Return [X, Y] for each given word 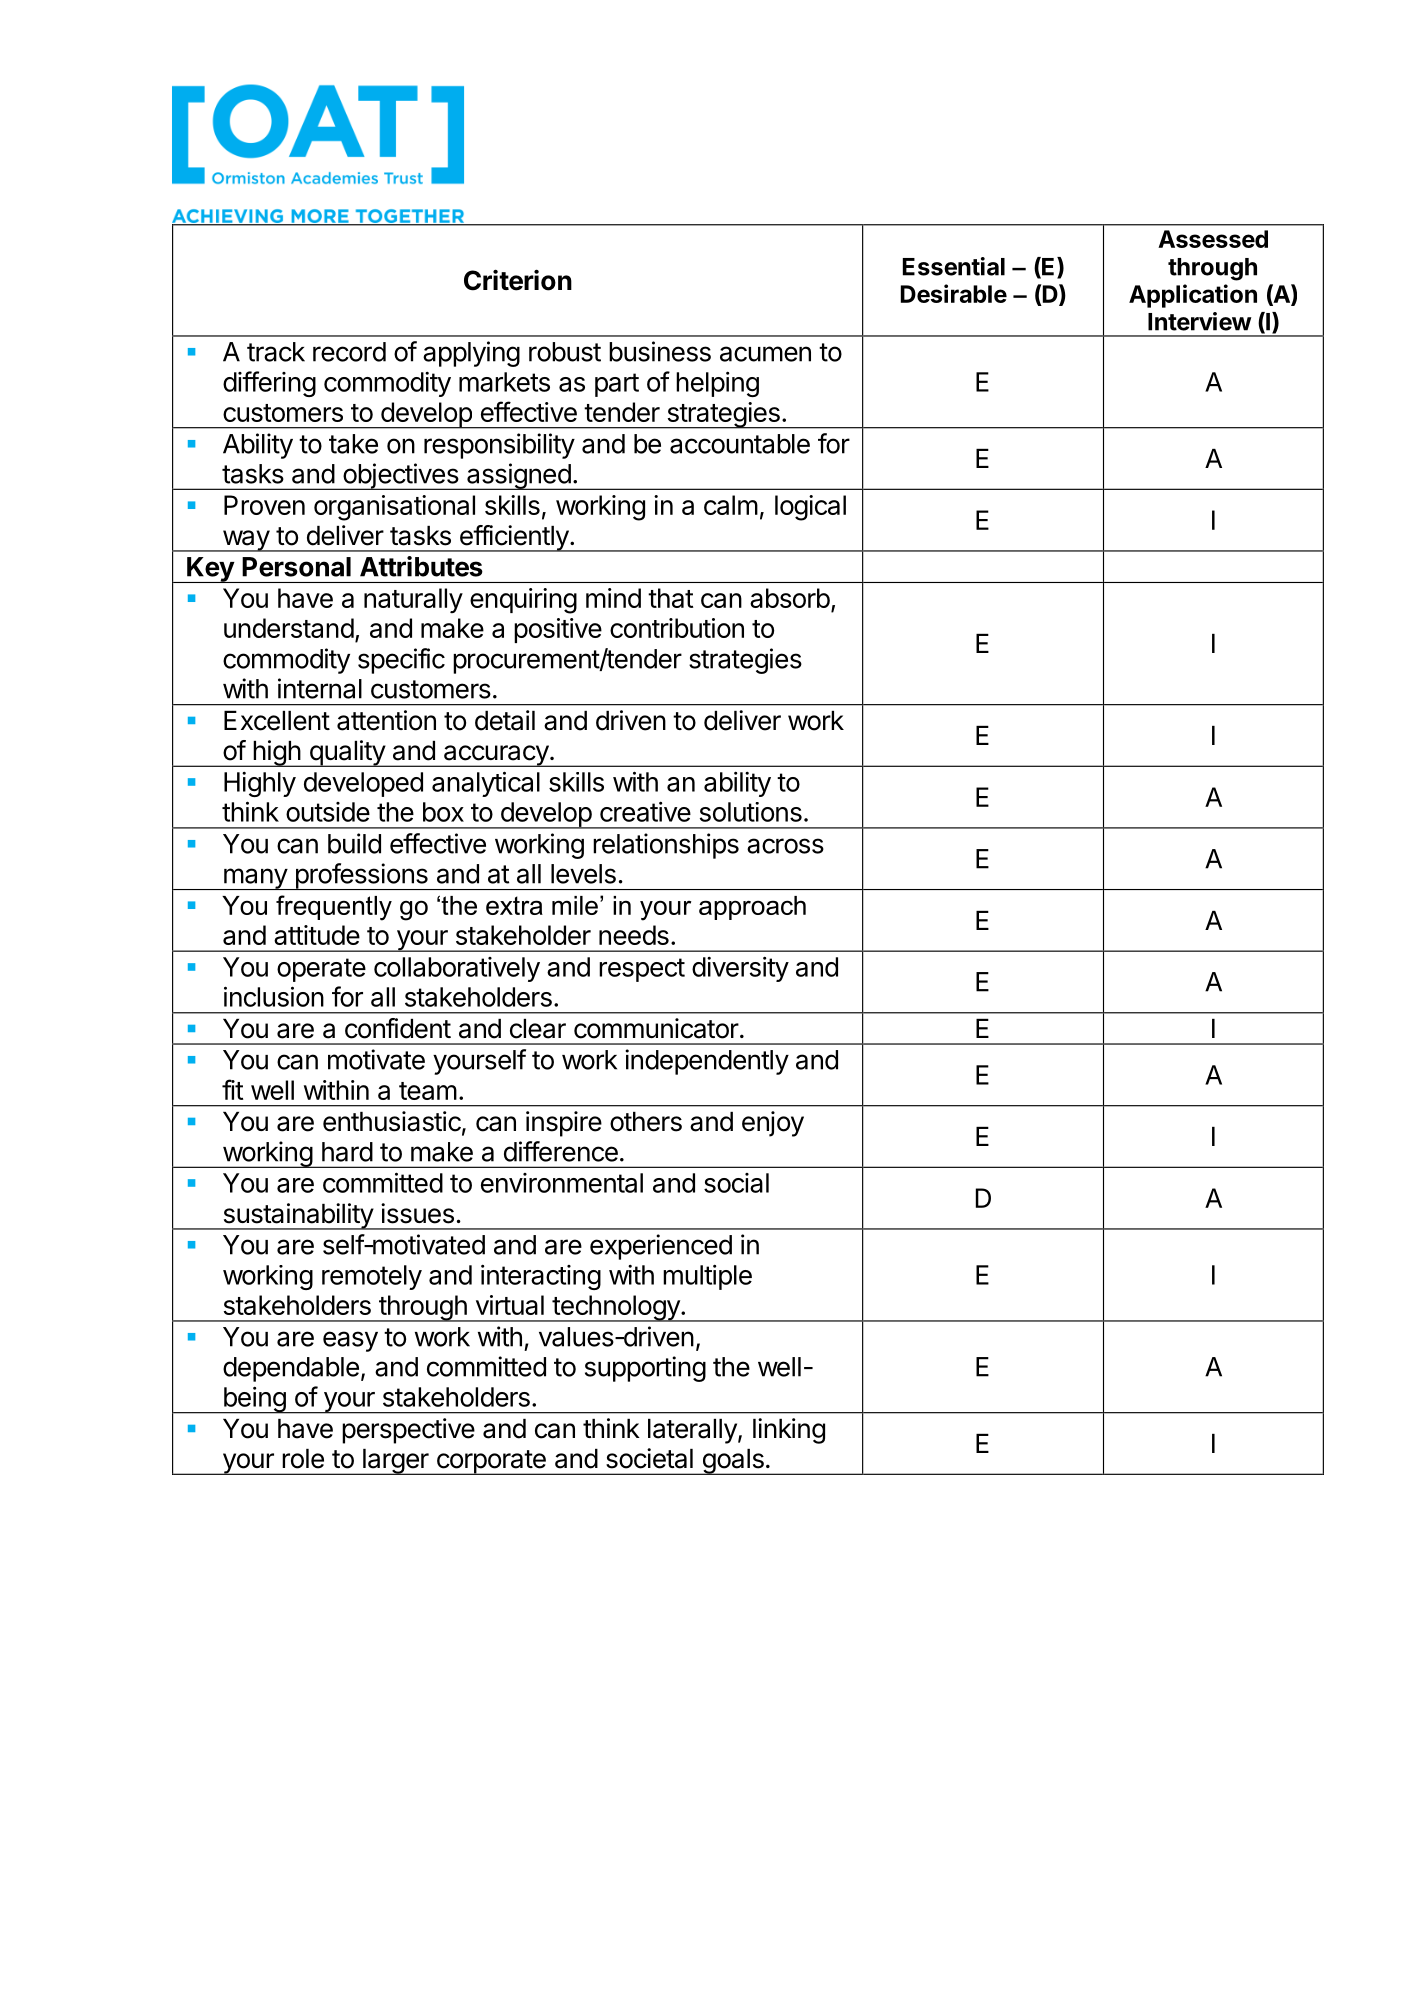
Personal [296, 567]
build [354, 843]
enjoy [773, 1124]
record [349, 352]
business [660, 351]
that [670, 598]
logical [810, 508]
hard [347, 1152]
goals [733, 1462]
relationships [666, 846]
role [303, 1459]
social [736, 1183]
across [785, 846]
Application [1193, 296]
